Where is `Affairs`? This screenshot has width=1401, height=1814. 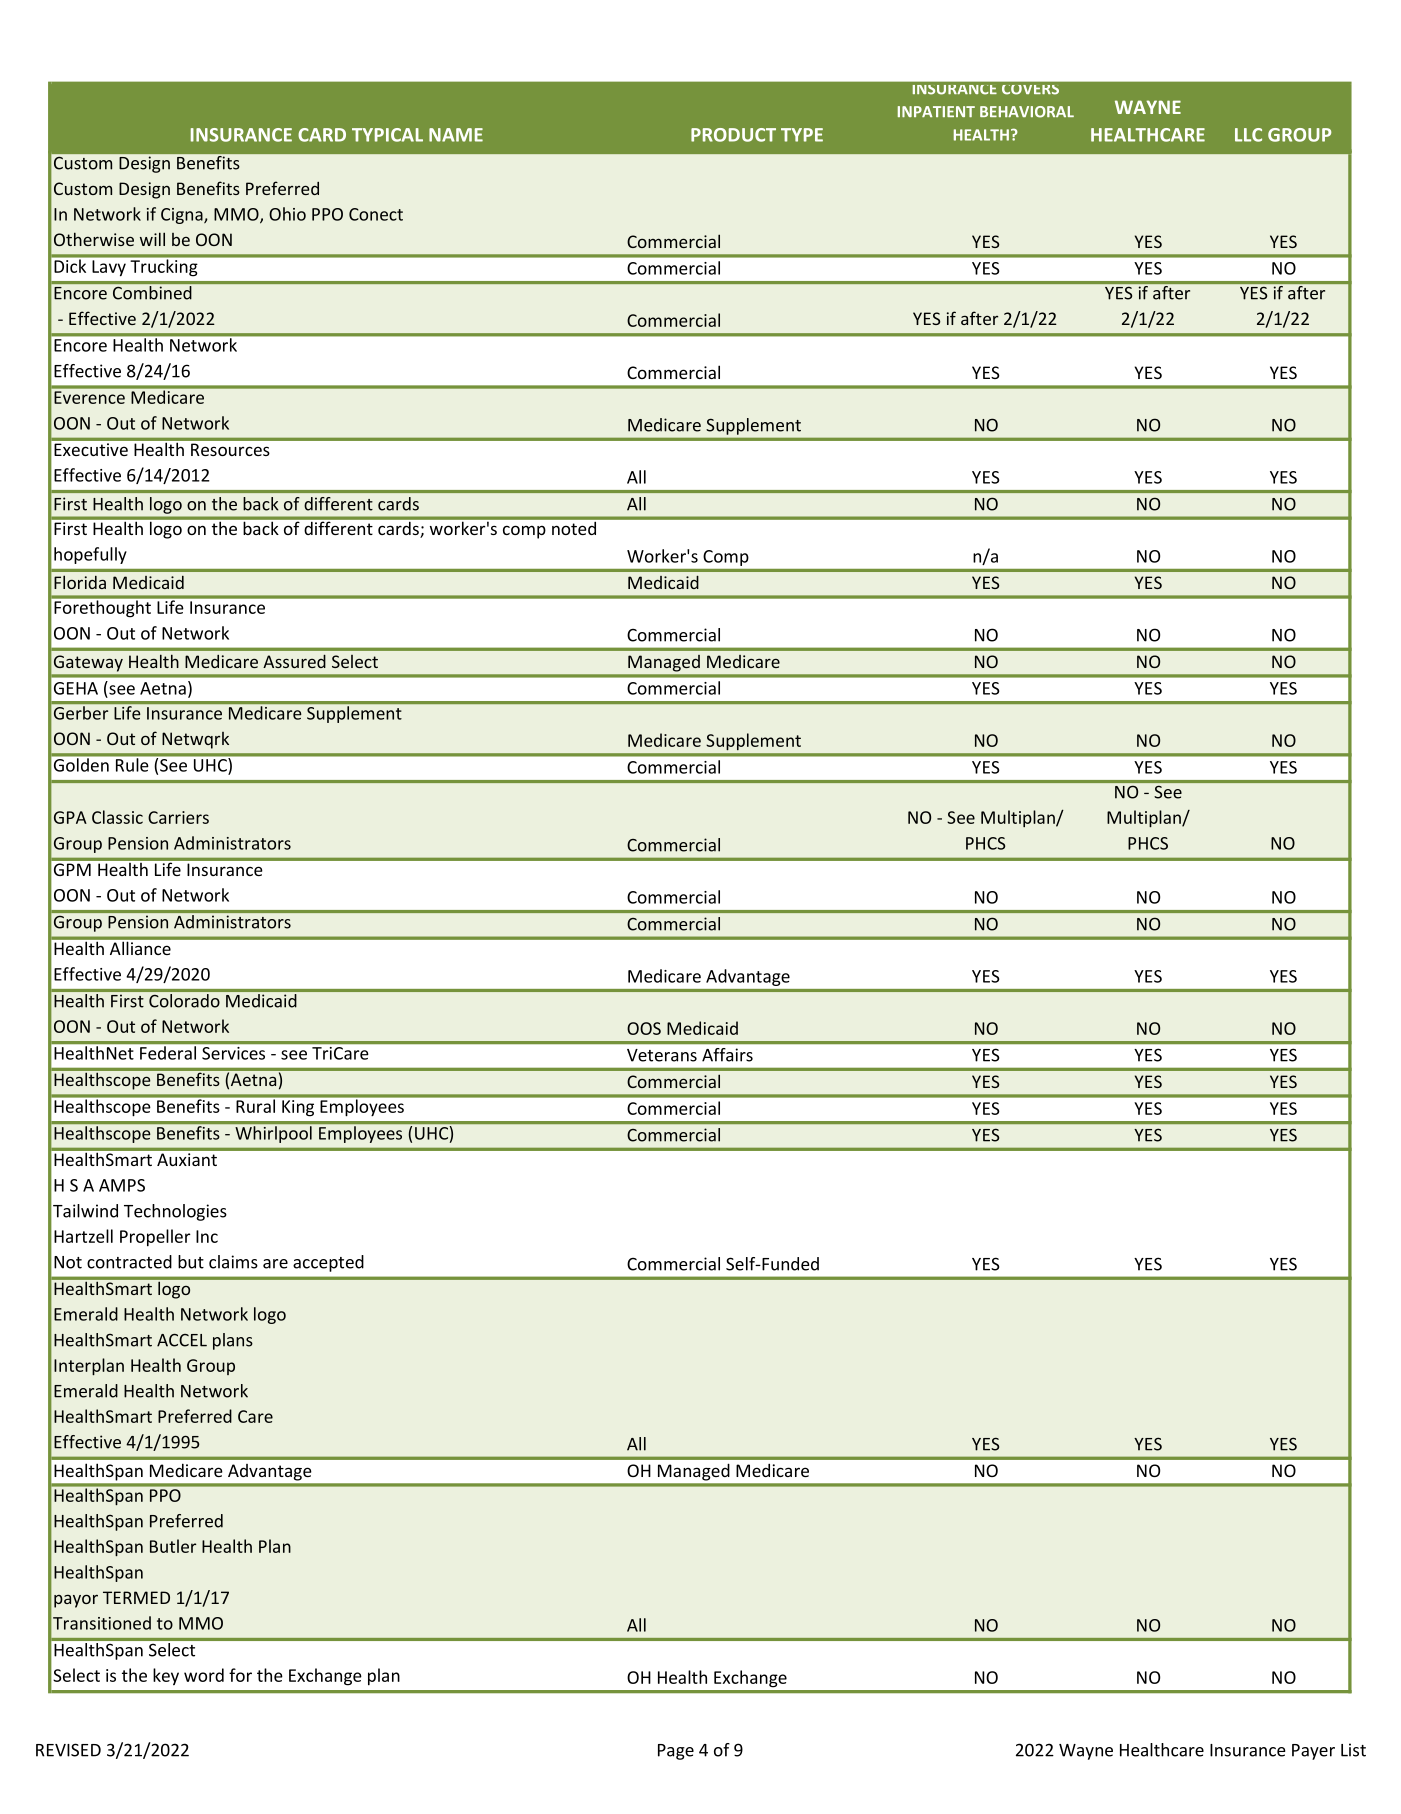 Affairs is located at coordinates (727, 1055).
